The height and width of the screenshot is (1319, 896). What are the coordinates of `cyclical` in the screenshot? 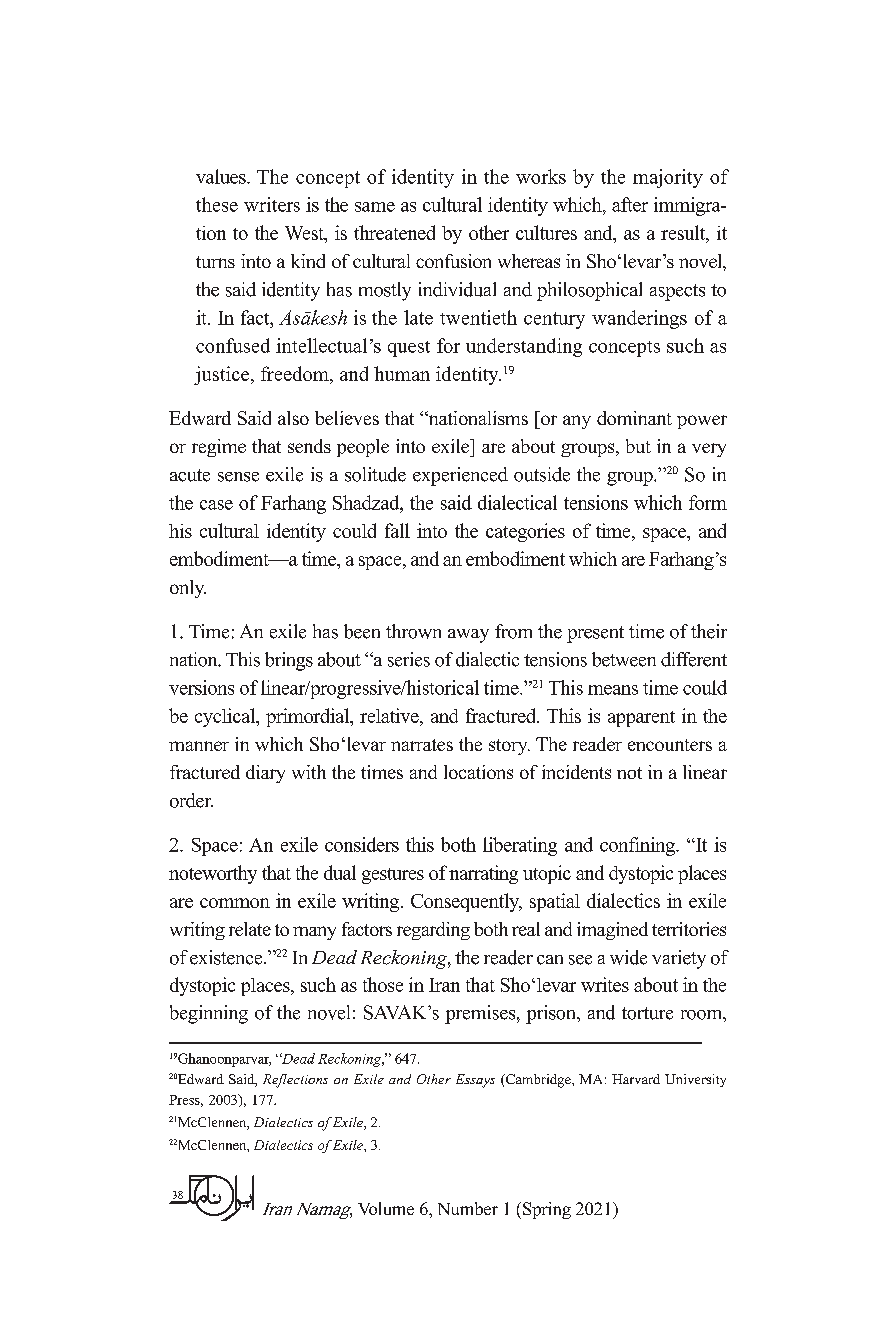 It's located at (226, 717).
